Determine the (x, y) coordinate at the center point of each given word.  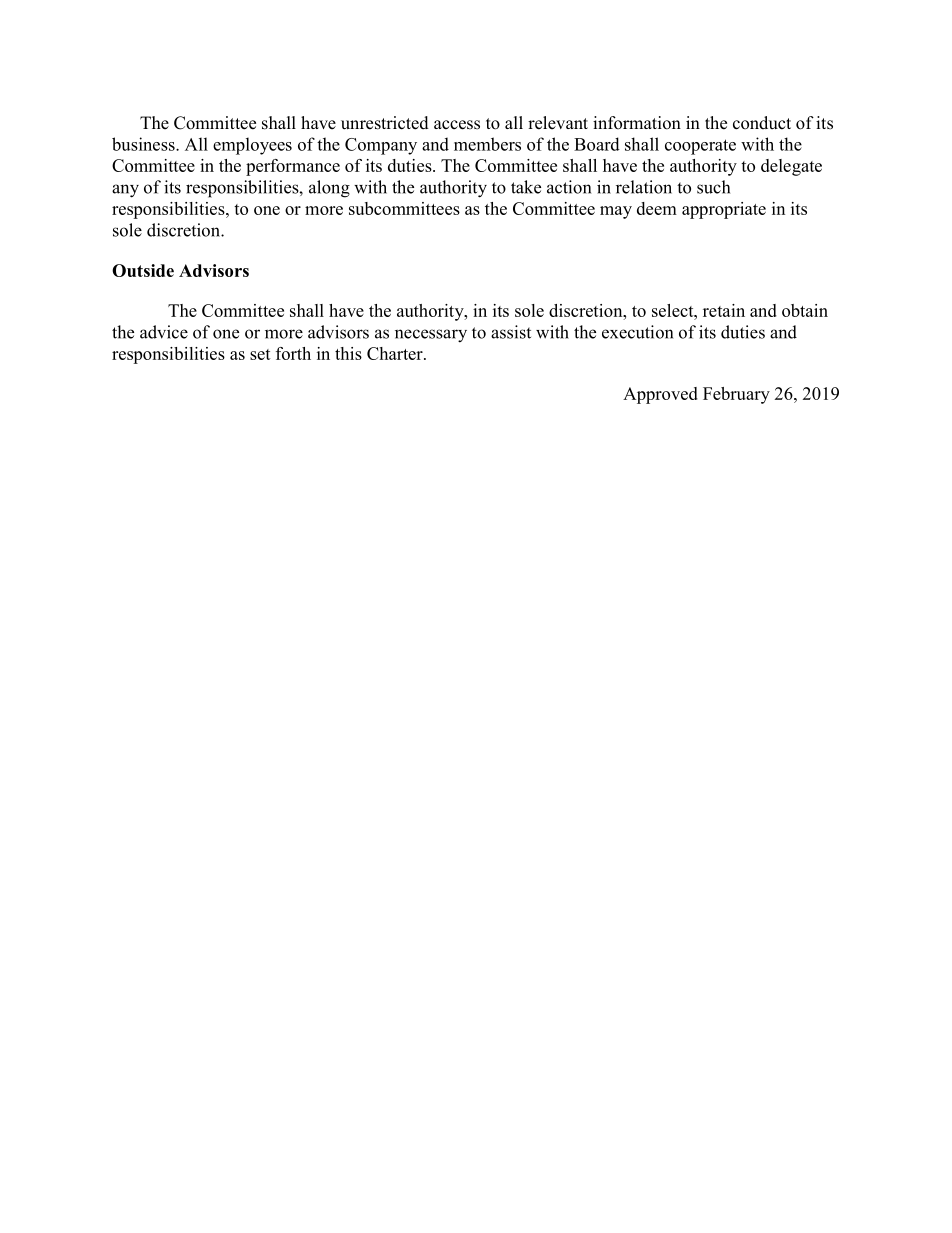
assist (511, 332)
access (457, 125)
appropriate (724, 210)
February (736, 395)
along (329, 189)
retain (724, 310)
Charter (396, 353)
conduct (762, 123)
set (260, 354)
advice (164, 332)
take (526, 187)
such (713, 187)
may (616, 212)
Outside (143, 270)
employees (252, 146)
